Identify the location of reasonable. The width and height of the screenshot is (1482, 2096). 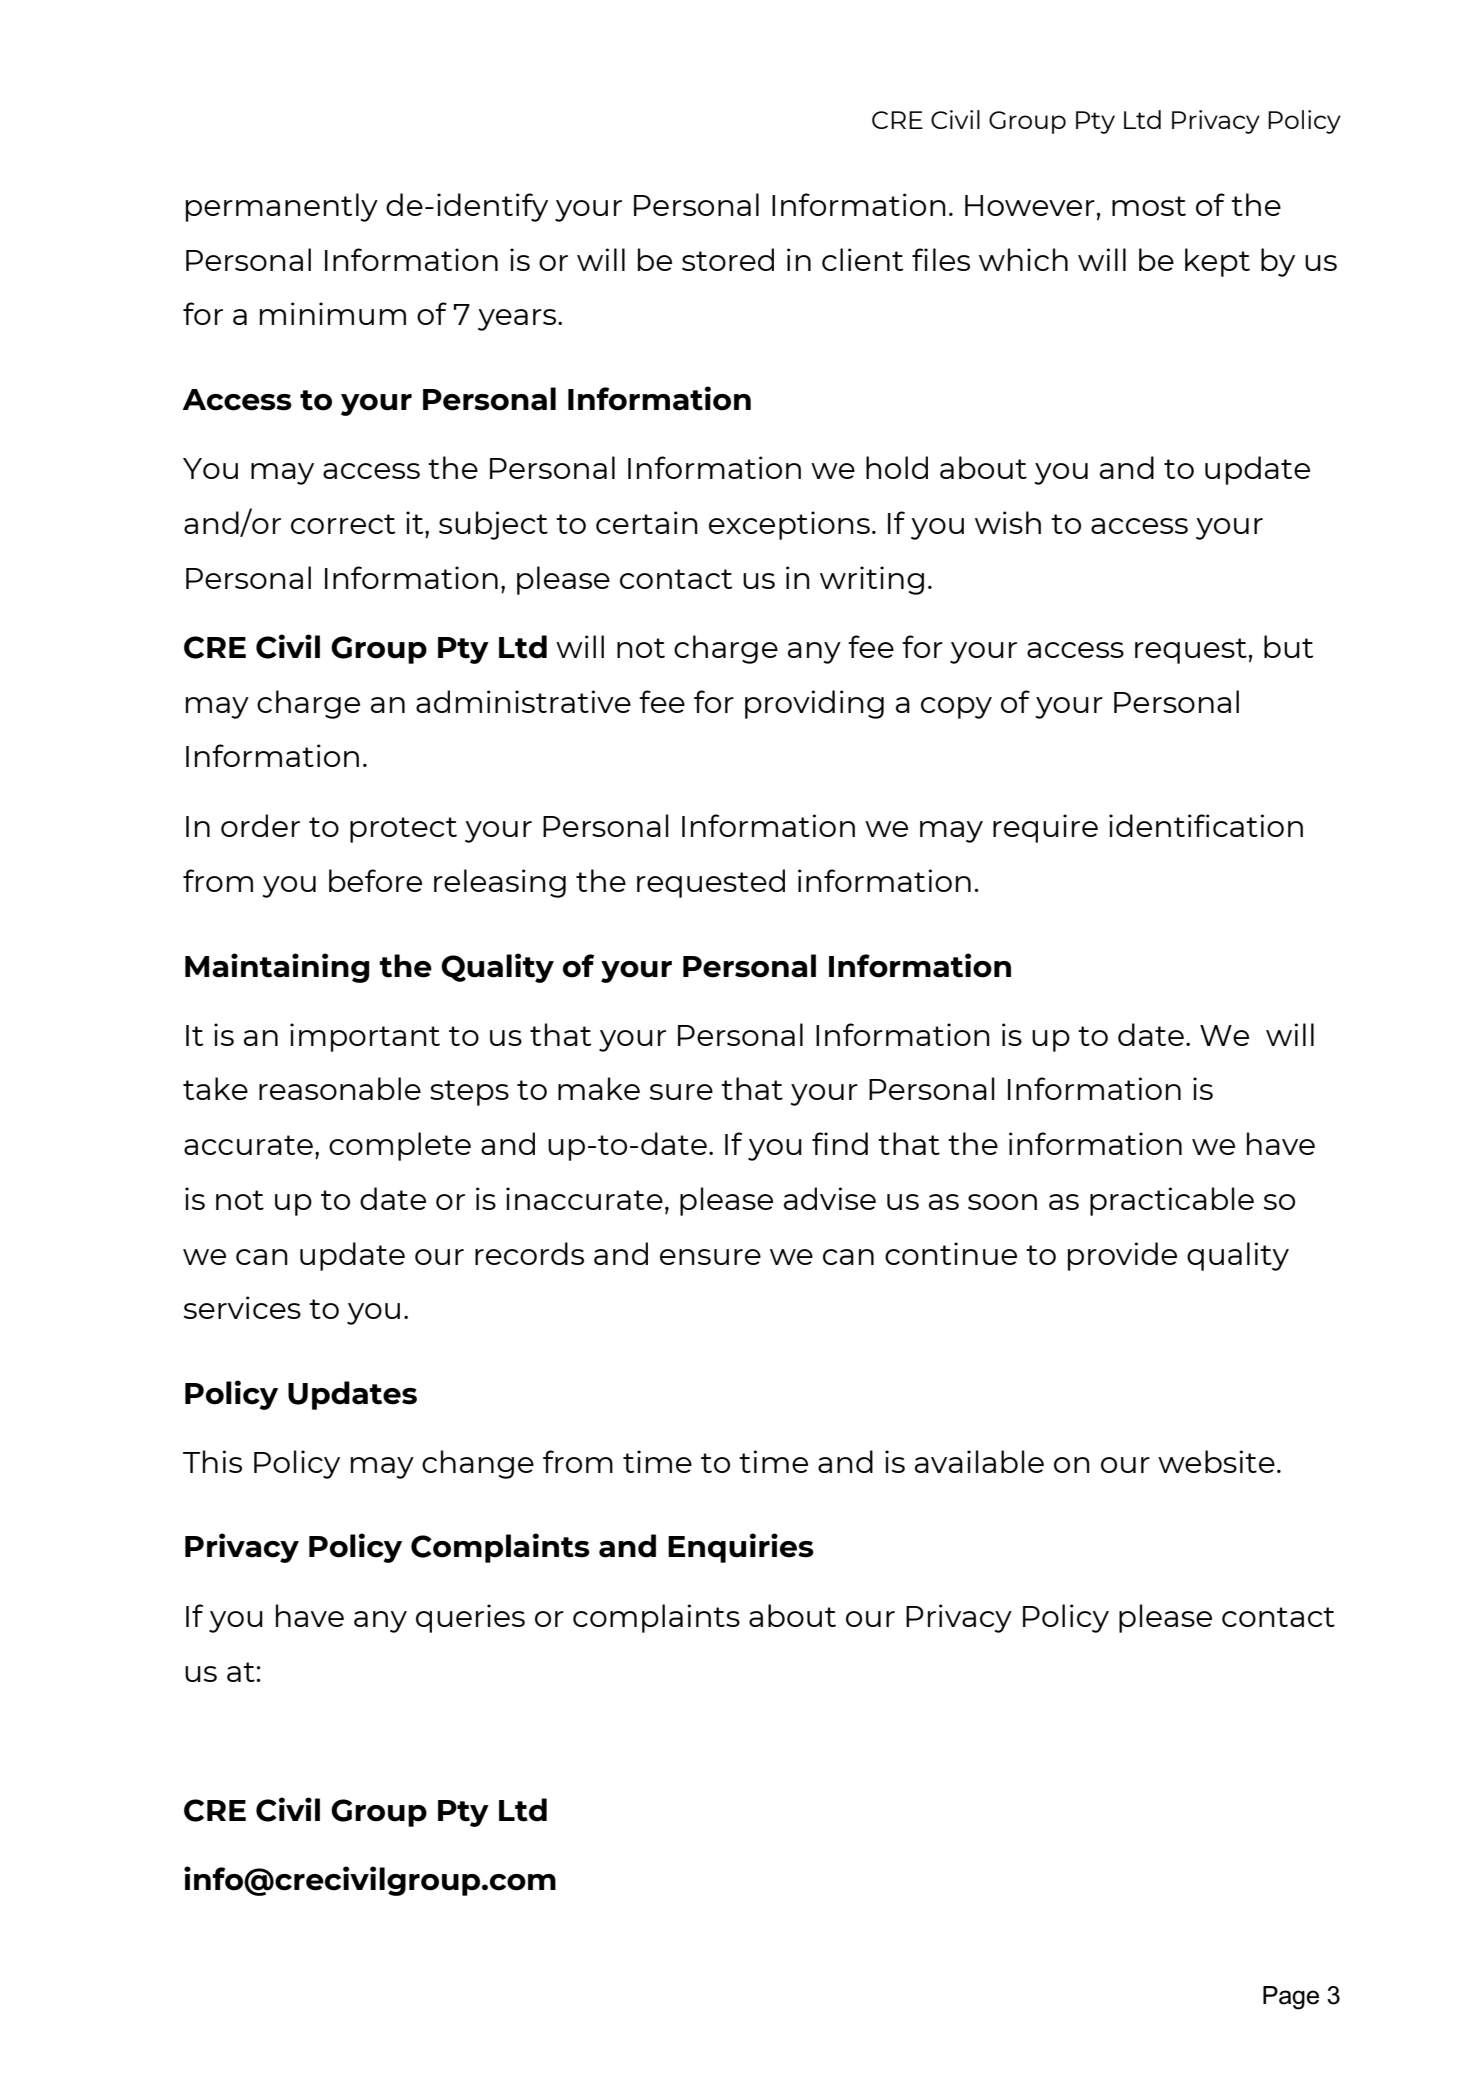
(340, 1088).
